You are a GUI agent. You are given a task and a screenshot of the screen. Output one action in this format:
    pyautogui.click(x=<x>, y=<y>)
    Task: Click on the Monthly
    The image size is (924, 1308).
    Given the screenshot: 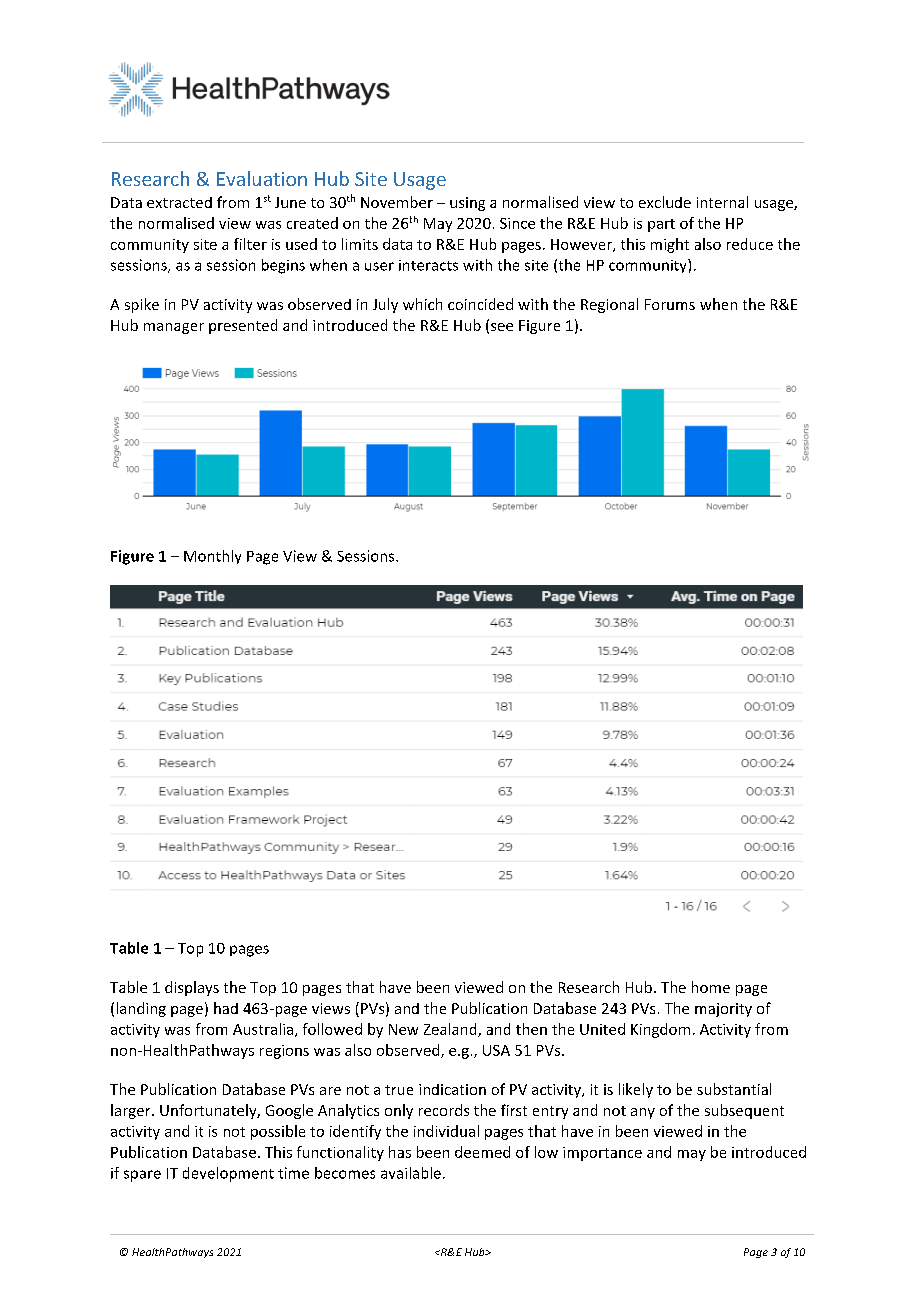 What is the action you would take?
    pyautogui.click(x=212, y=557)
